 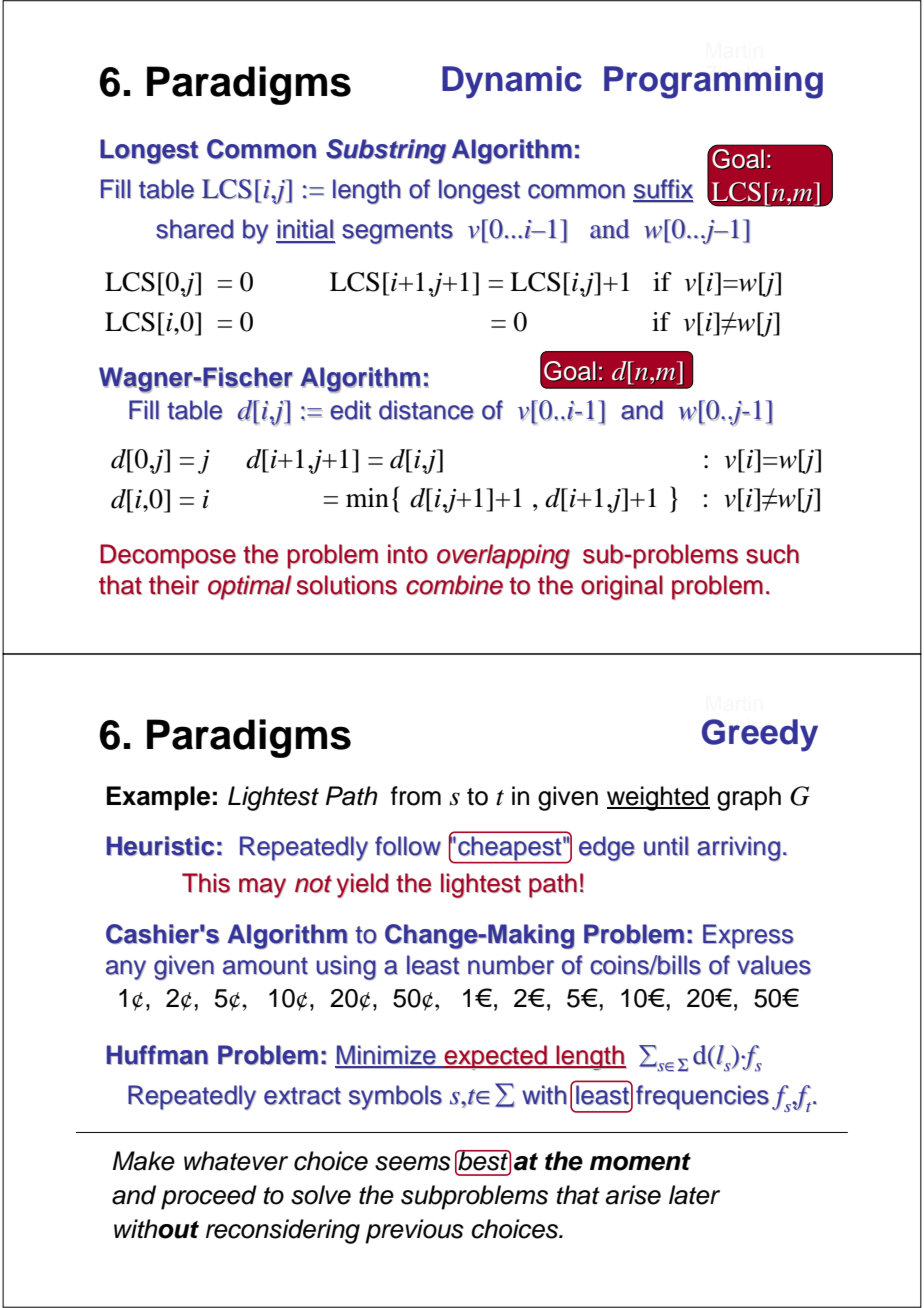 What do you see at coordinates (195, 229) in the document?
I see `shared` at bounding box center [195, 229].
